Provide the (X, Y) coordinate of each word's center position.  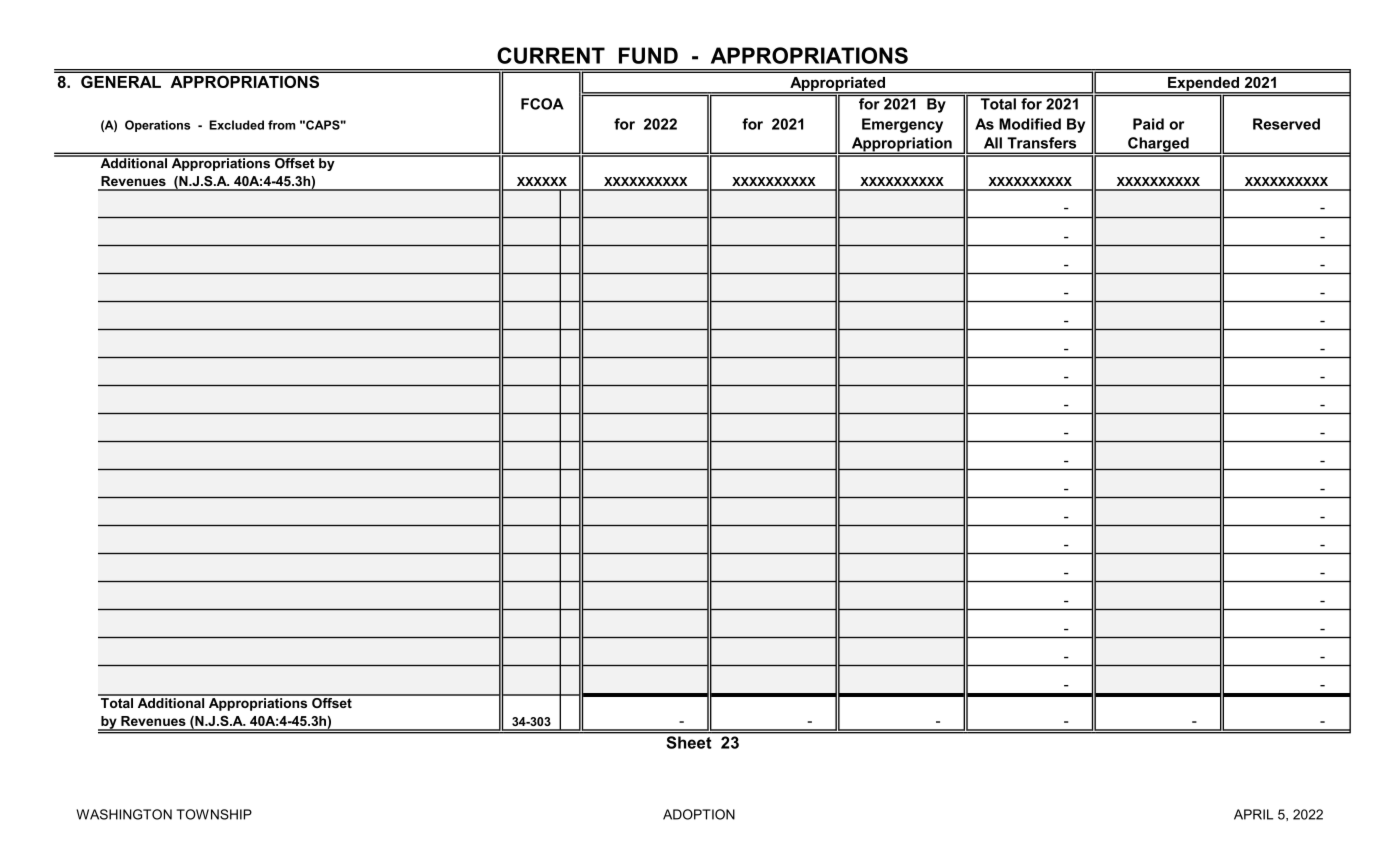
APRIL (1253, 814)
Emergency (902, 125)
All (993, 143)
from (281, 125)
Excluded (236, 125)
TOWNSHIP (214, 814)
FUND (648, 55)
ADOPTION (699, 814)
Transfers (1041, 143)
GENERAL (121, 82)
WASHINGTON (124, 814)
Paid (1148, 124)
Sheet (689, 742)
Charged (1158, 145)
